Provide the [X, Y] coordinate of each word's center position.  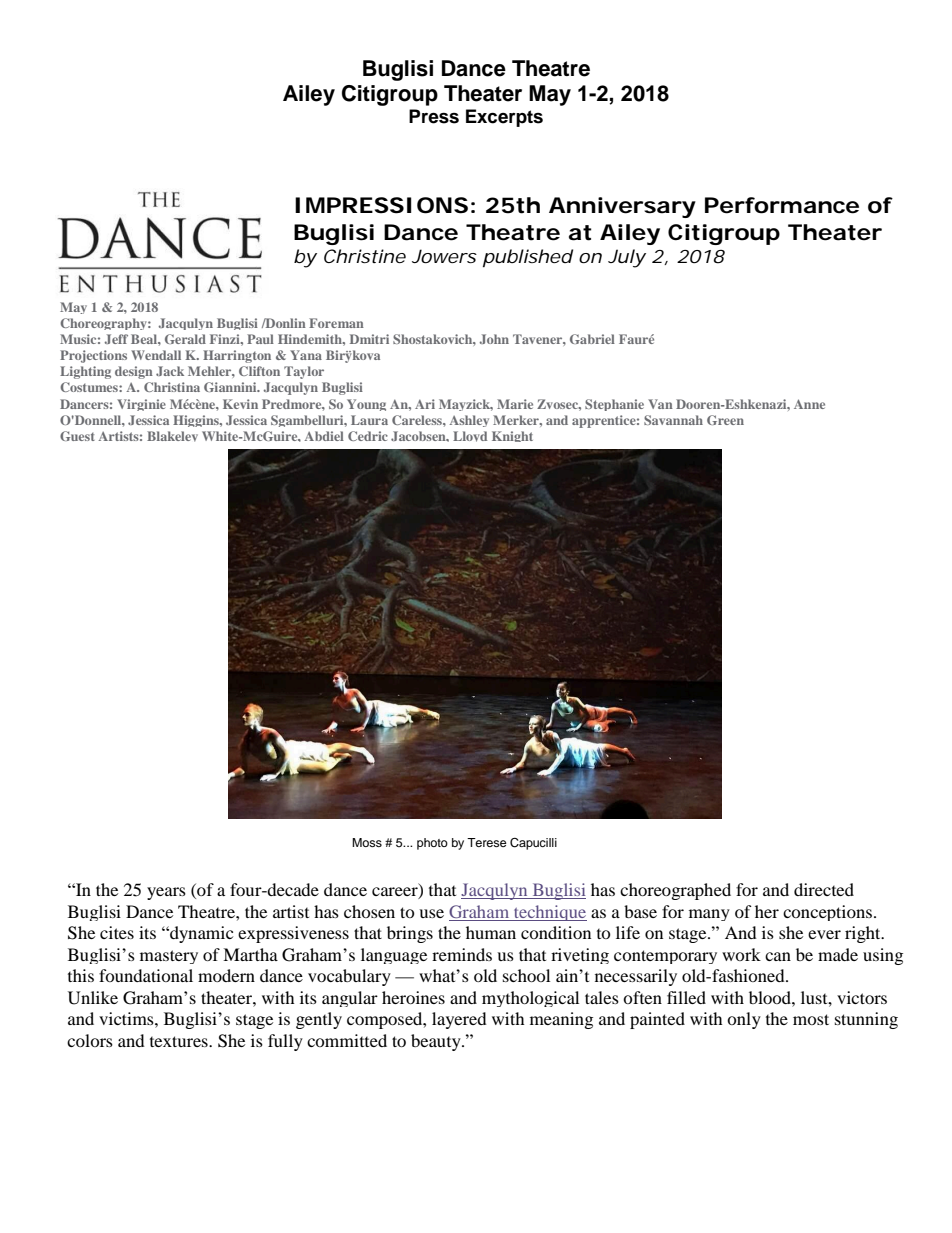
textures [180, 1041]
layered [459, 1020]
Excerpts [504, 118]
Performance [782, 205]
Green [725, 420]
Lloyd [470, 436]
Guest [77, 436]
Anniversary [622, 207]
